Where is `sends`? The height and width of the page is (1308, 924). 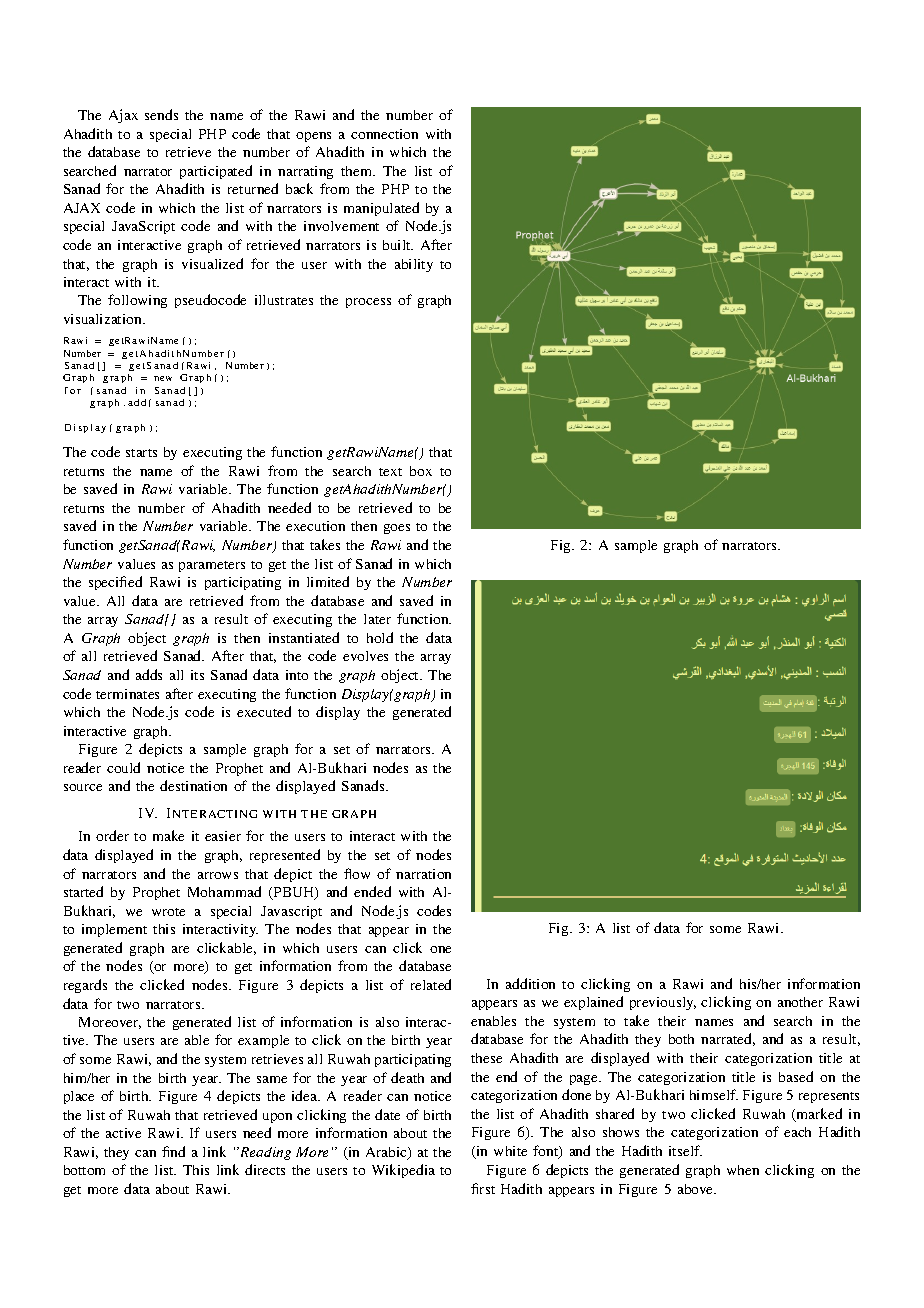 sends is located at coordinates (161, 114).
